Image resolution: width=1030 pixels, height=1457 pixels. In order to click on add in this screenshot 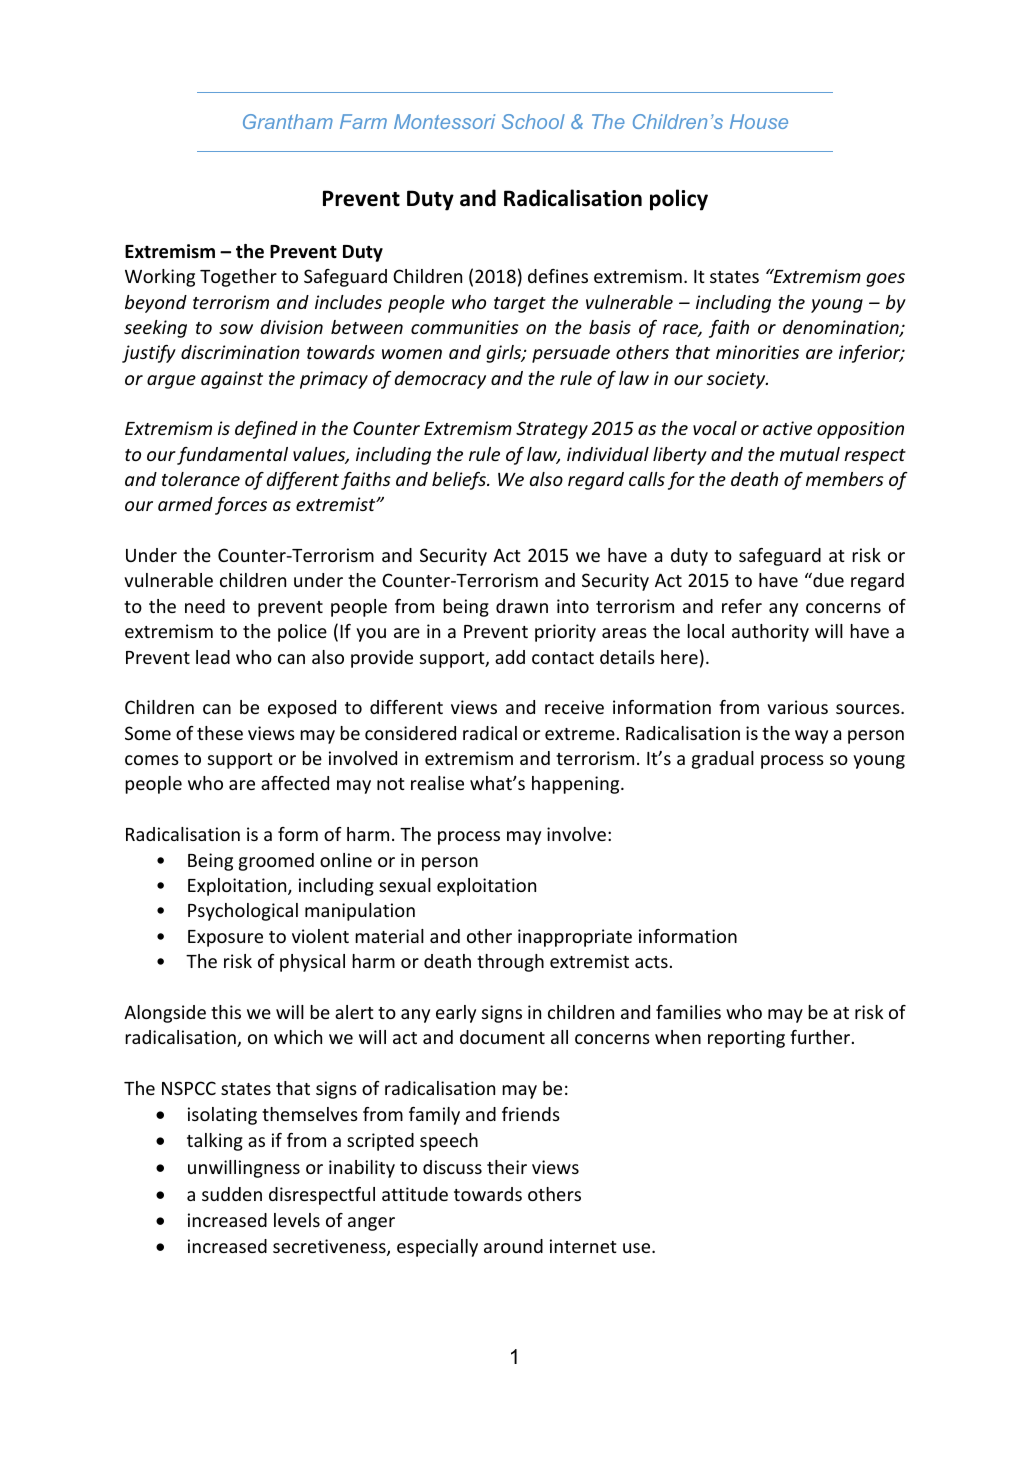, I will do `click(510, 657)`.
